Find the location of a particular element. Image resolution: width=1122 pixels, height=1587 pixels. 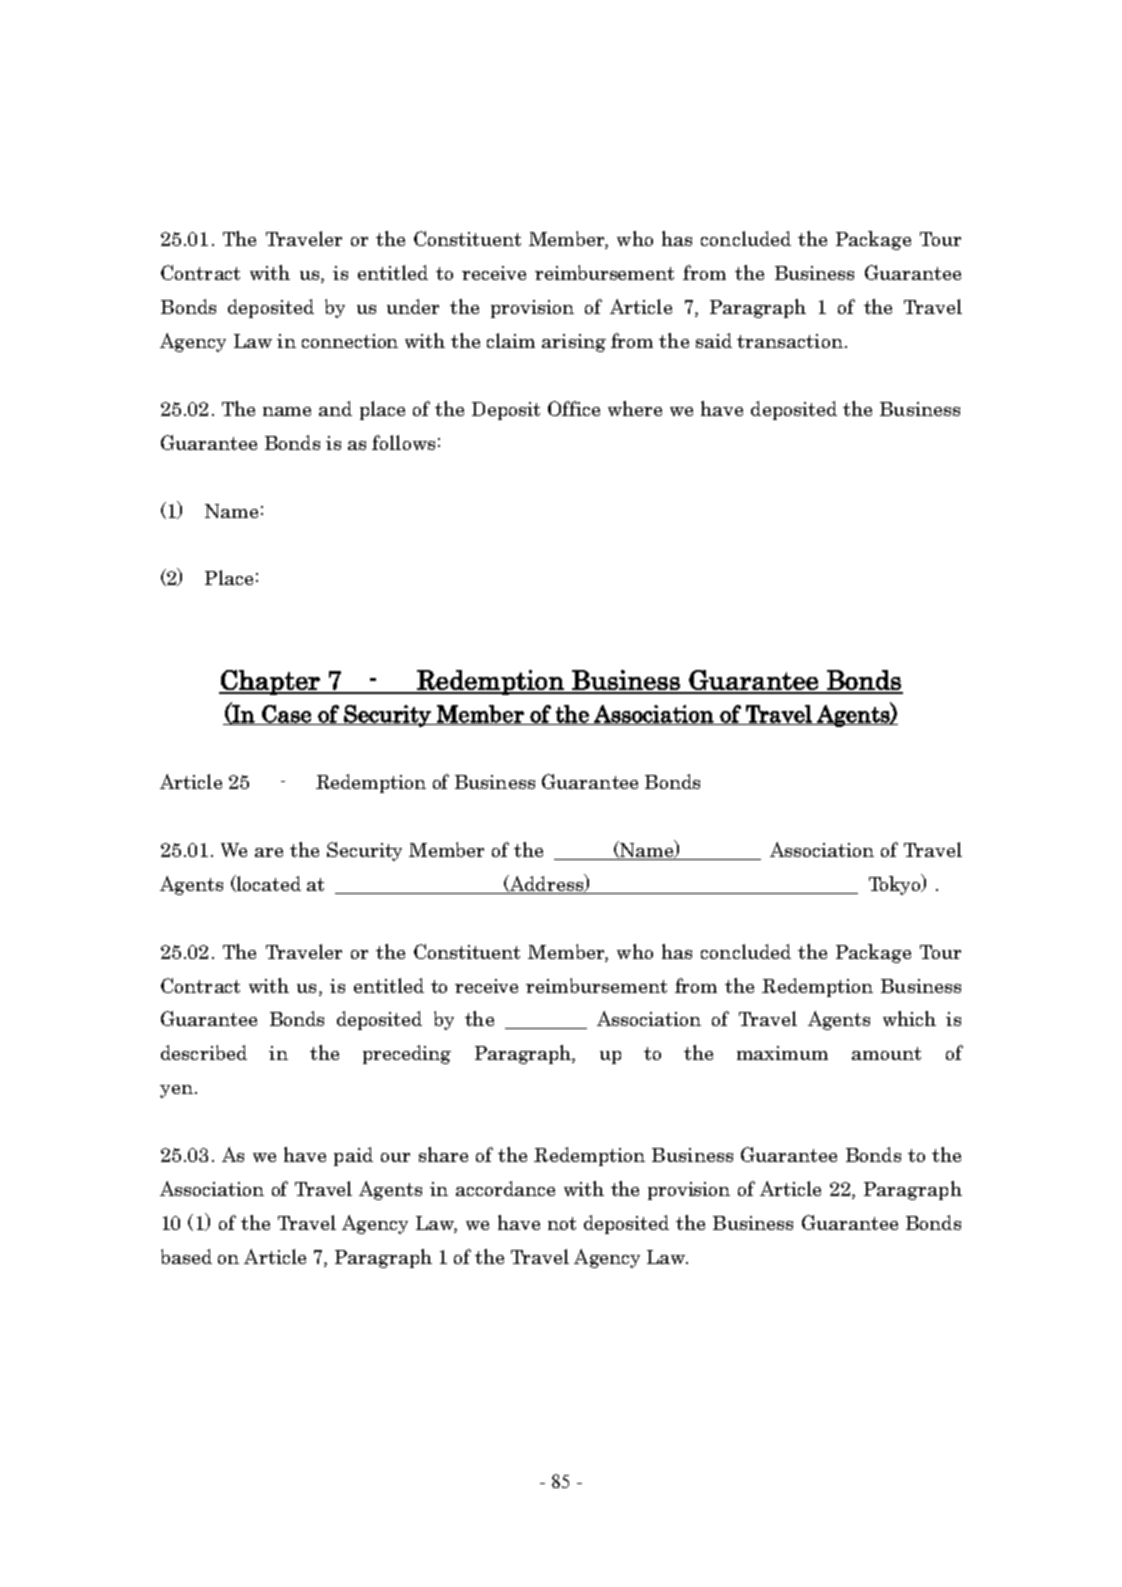

claim is located at coordinates (511, 340).
